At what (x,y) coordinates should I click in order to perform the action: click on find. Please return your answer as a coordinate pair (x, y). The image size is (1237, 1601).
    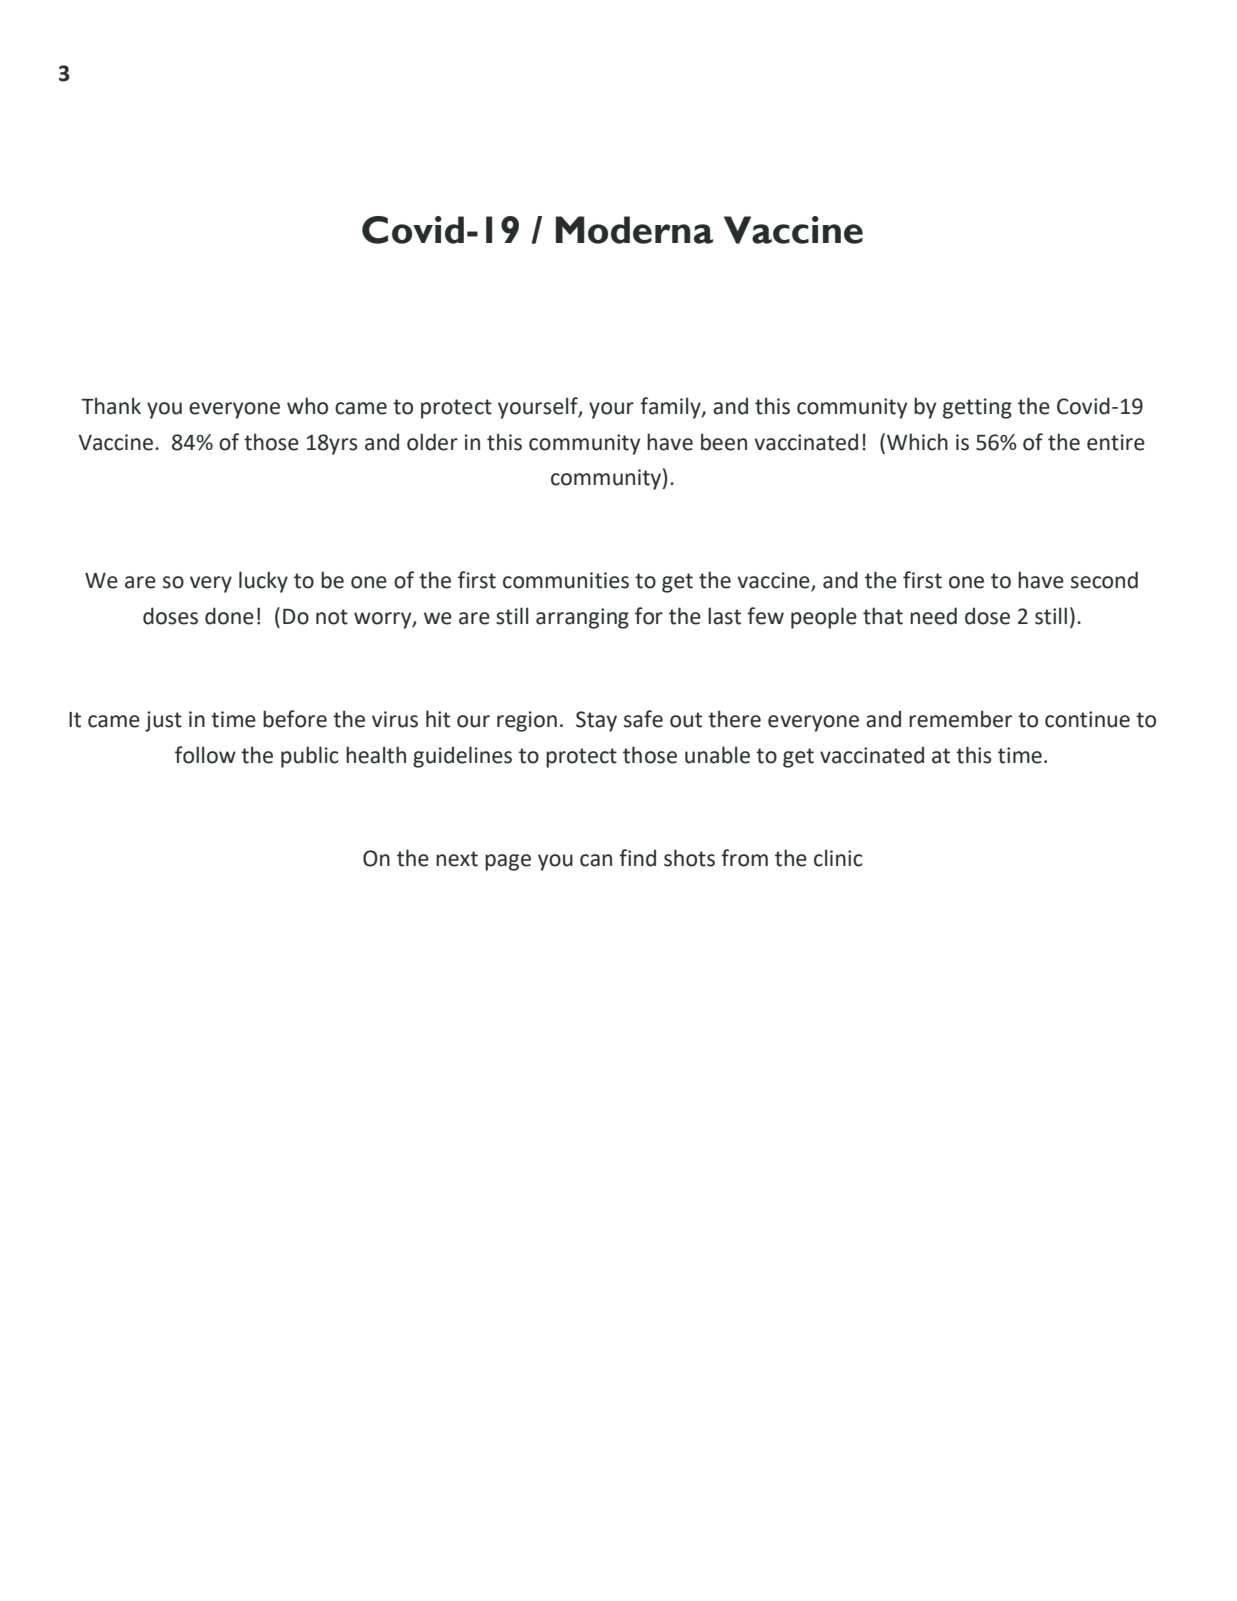
    Looking at the image, I should click on (637, 858).
